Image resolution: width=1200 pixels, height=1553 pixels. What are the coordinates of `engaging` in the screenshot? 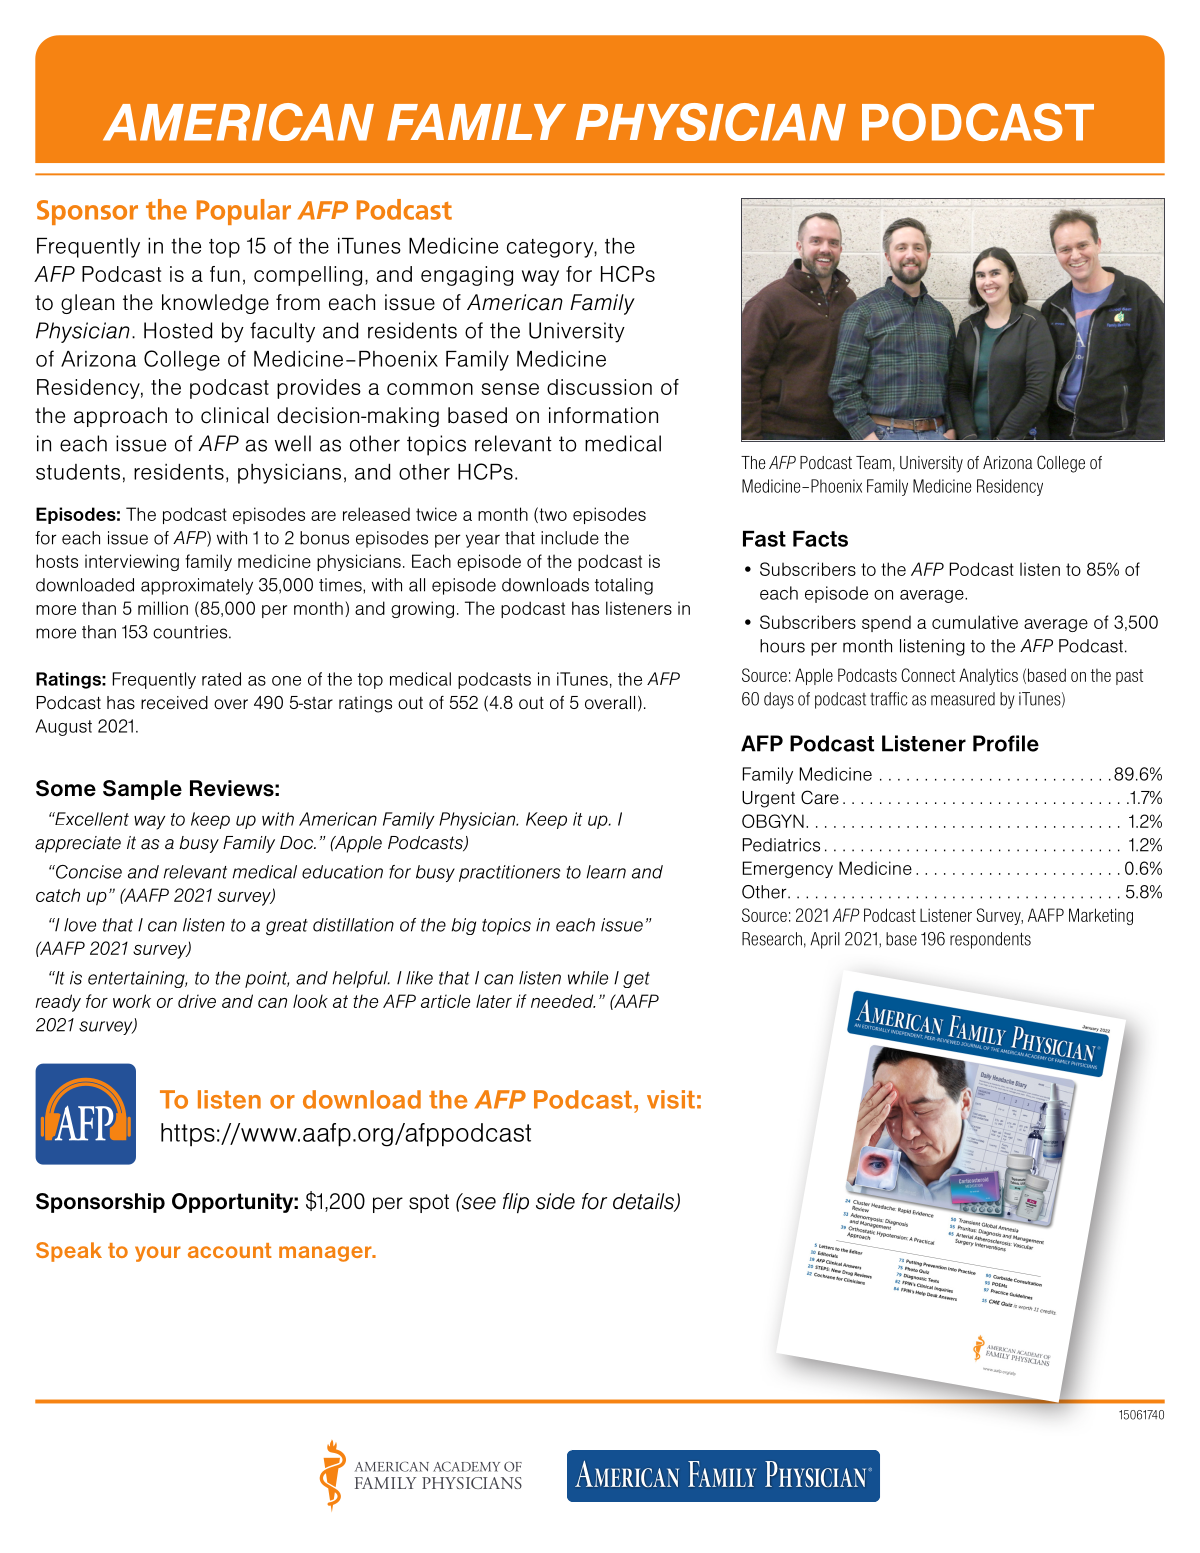 It's located at (467, 276).
